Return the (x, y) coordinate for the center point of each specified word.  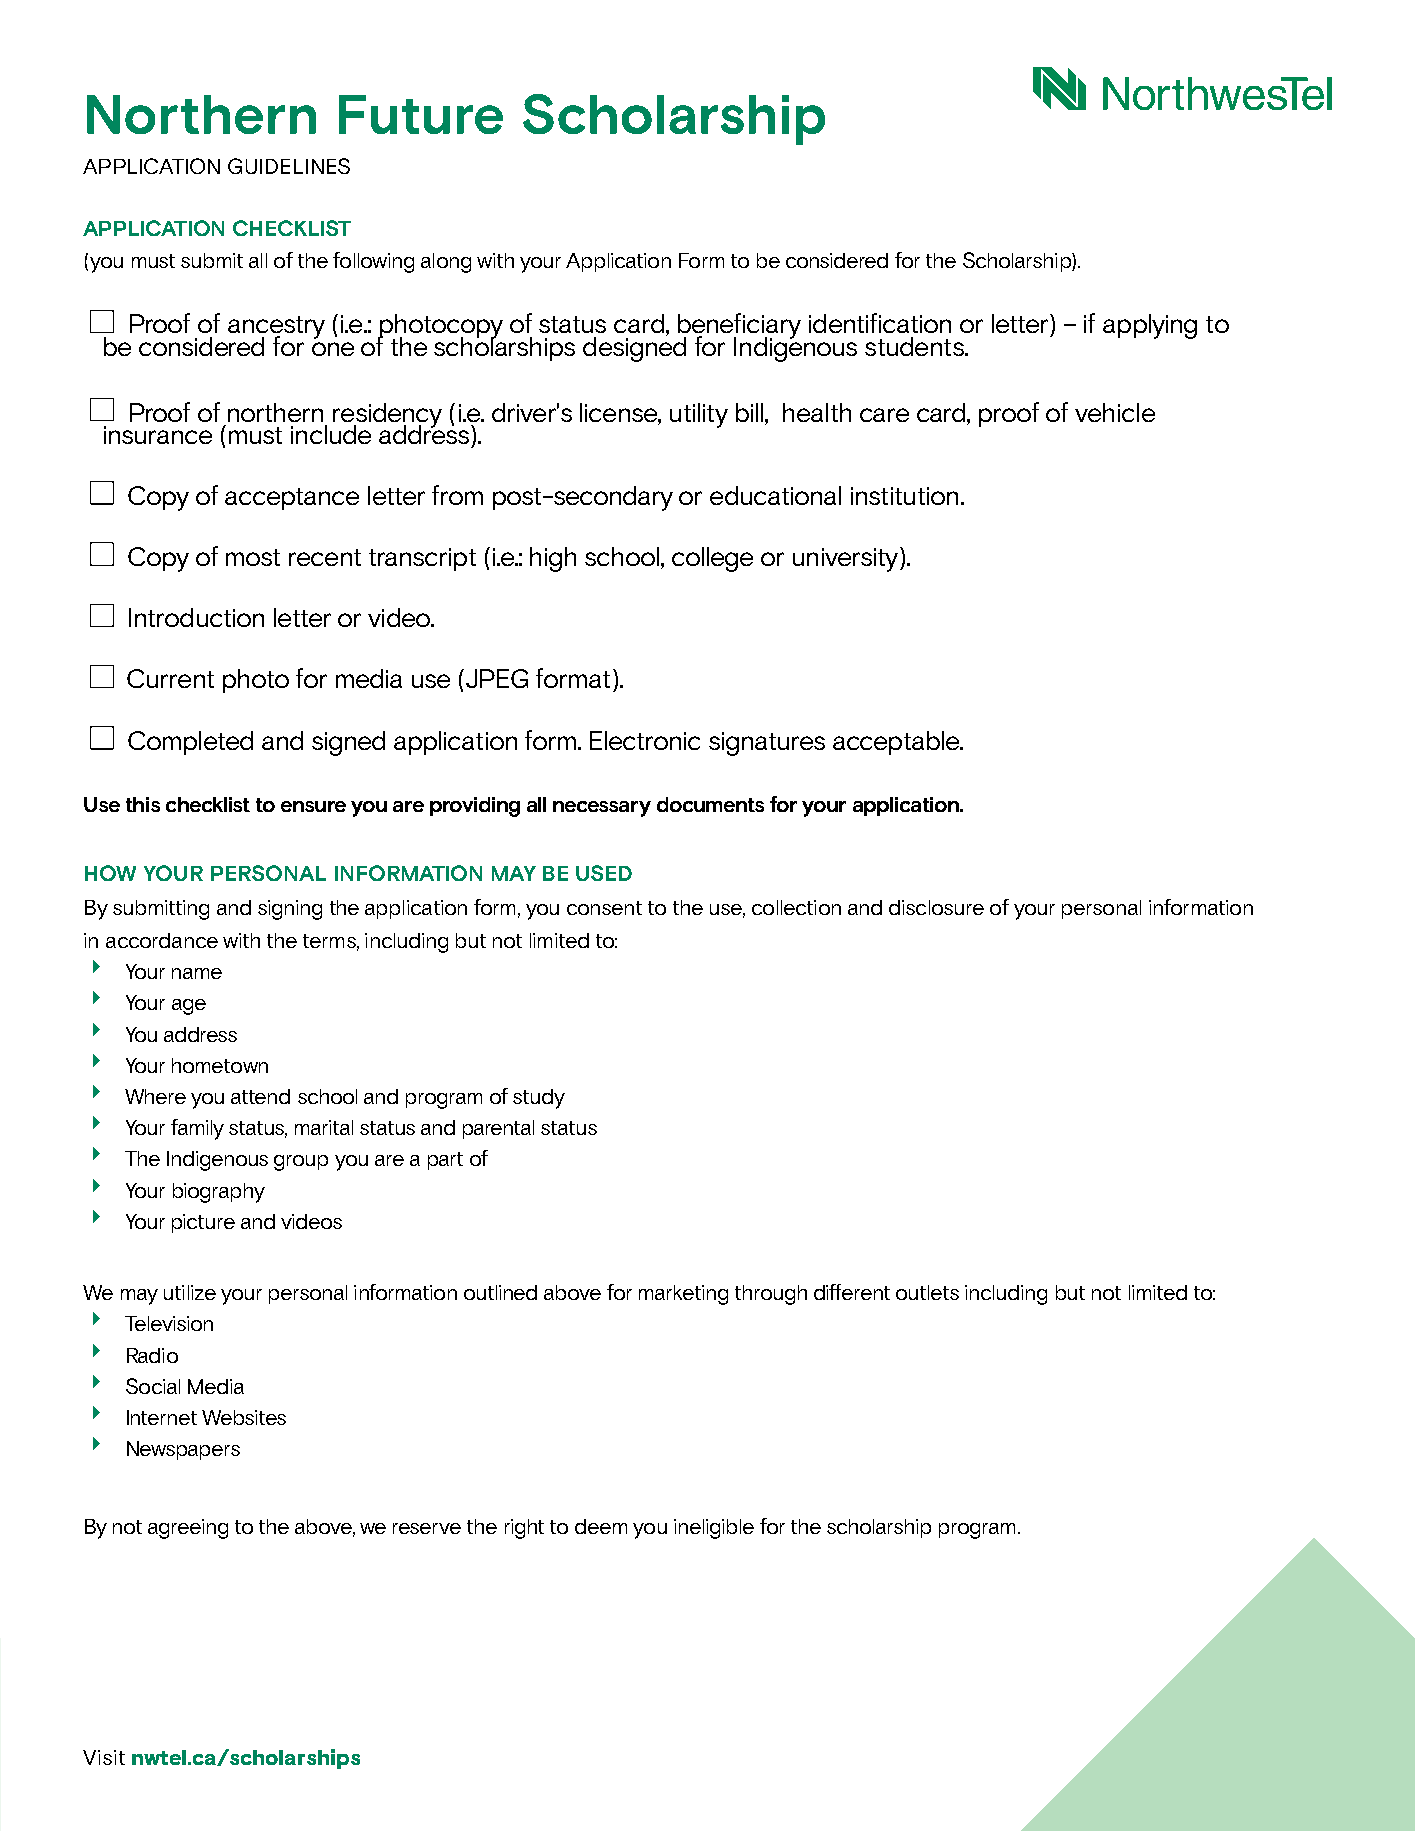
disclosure (936, 907)
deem (601, 1526)
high (553, 559)
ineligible (714, 1529)
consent (604, 908)
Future (421, 114)
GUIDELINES (289, 166)
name (197, 973)
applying (1150, 326)
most (253, 557)
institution (904, 496)
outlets (927, 1292)
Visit (104, 1757)
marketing (683, 1295)
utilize (190, 1292)
